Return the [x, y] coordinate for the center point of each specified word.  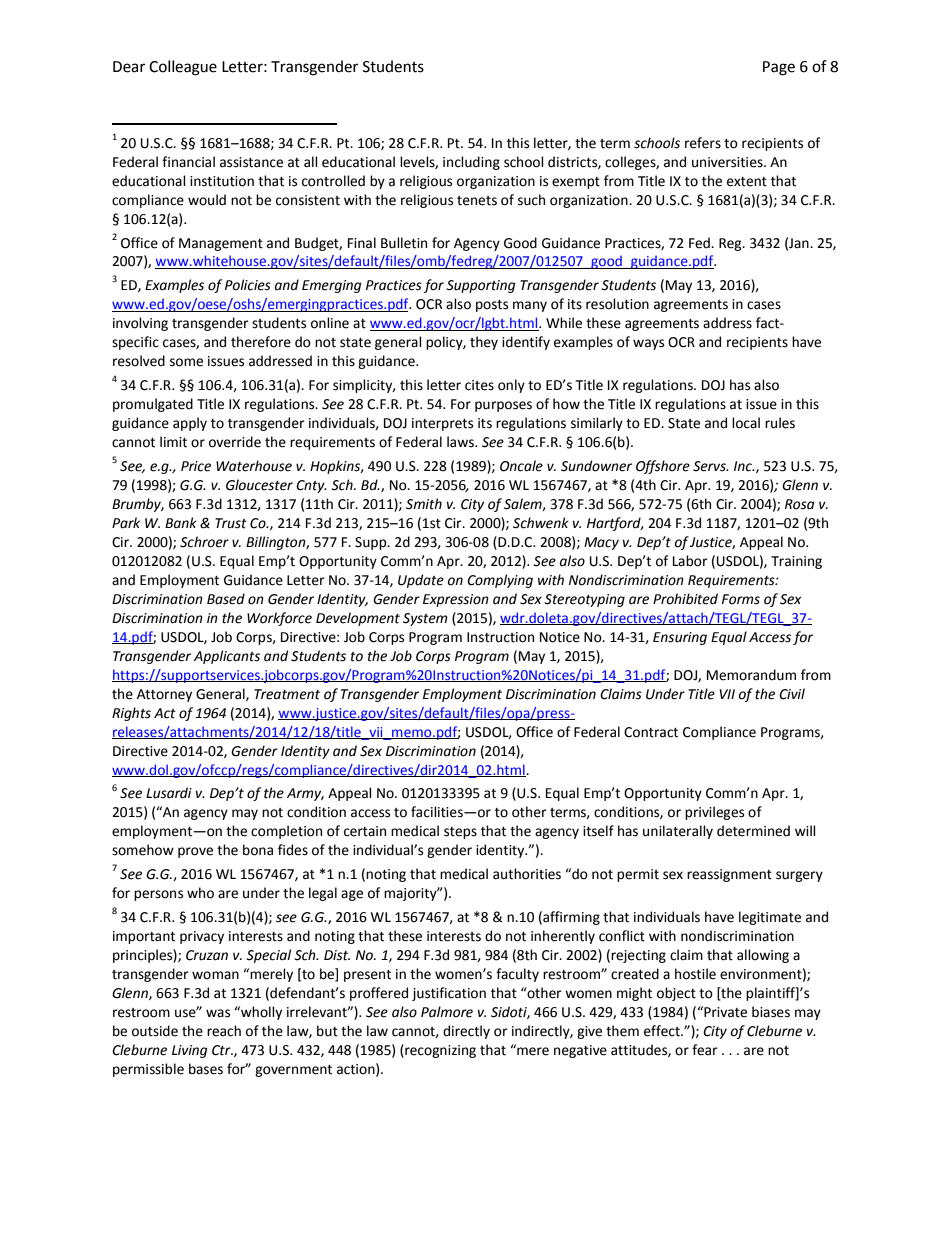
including [471, 163]
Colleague [183, 68]
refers [703, 143]
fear [705, 1050]
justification [449, 994]
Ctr [222, 1050]
